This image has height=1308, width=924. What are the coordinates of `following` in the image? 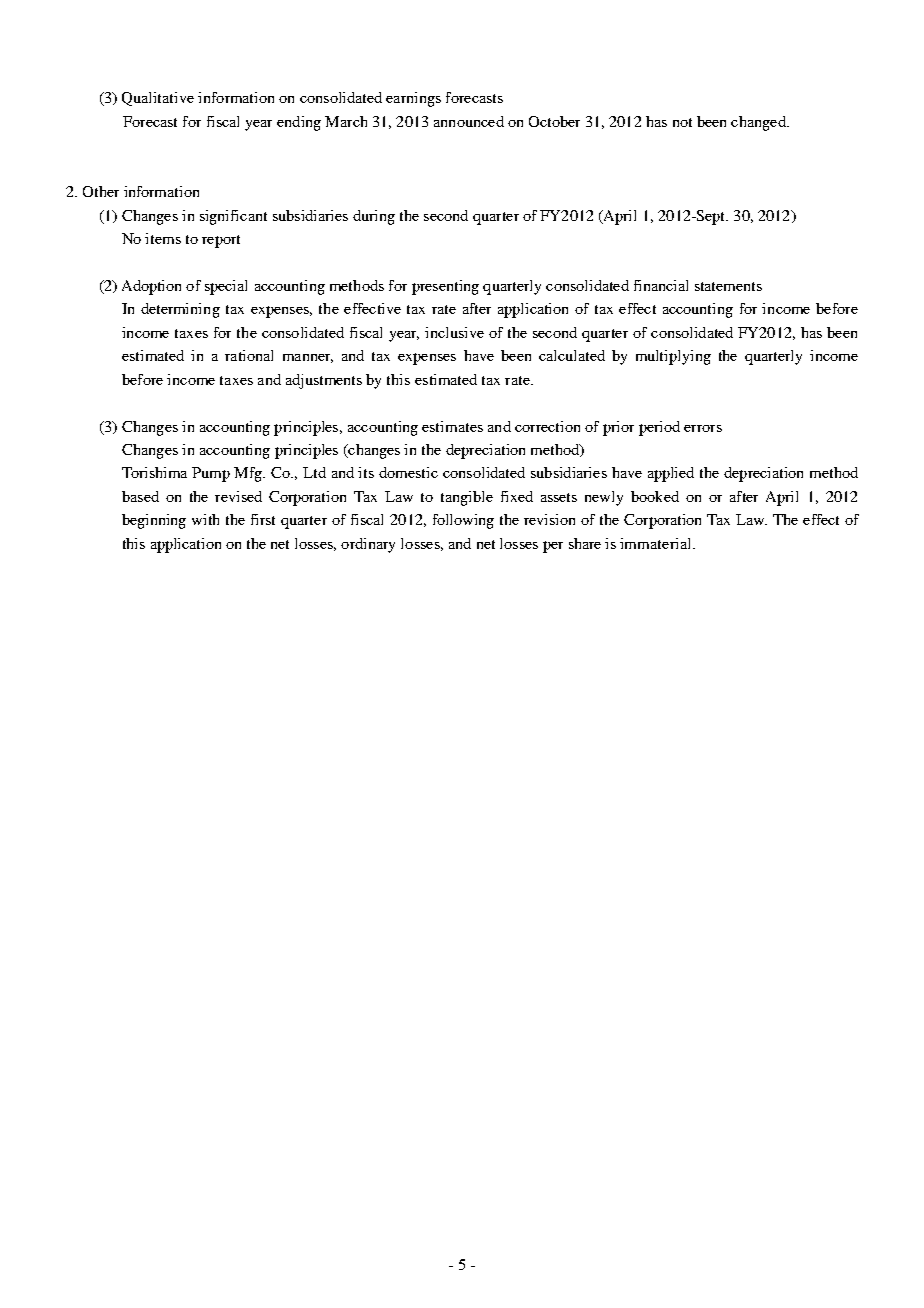 It's located at (463, 521).
